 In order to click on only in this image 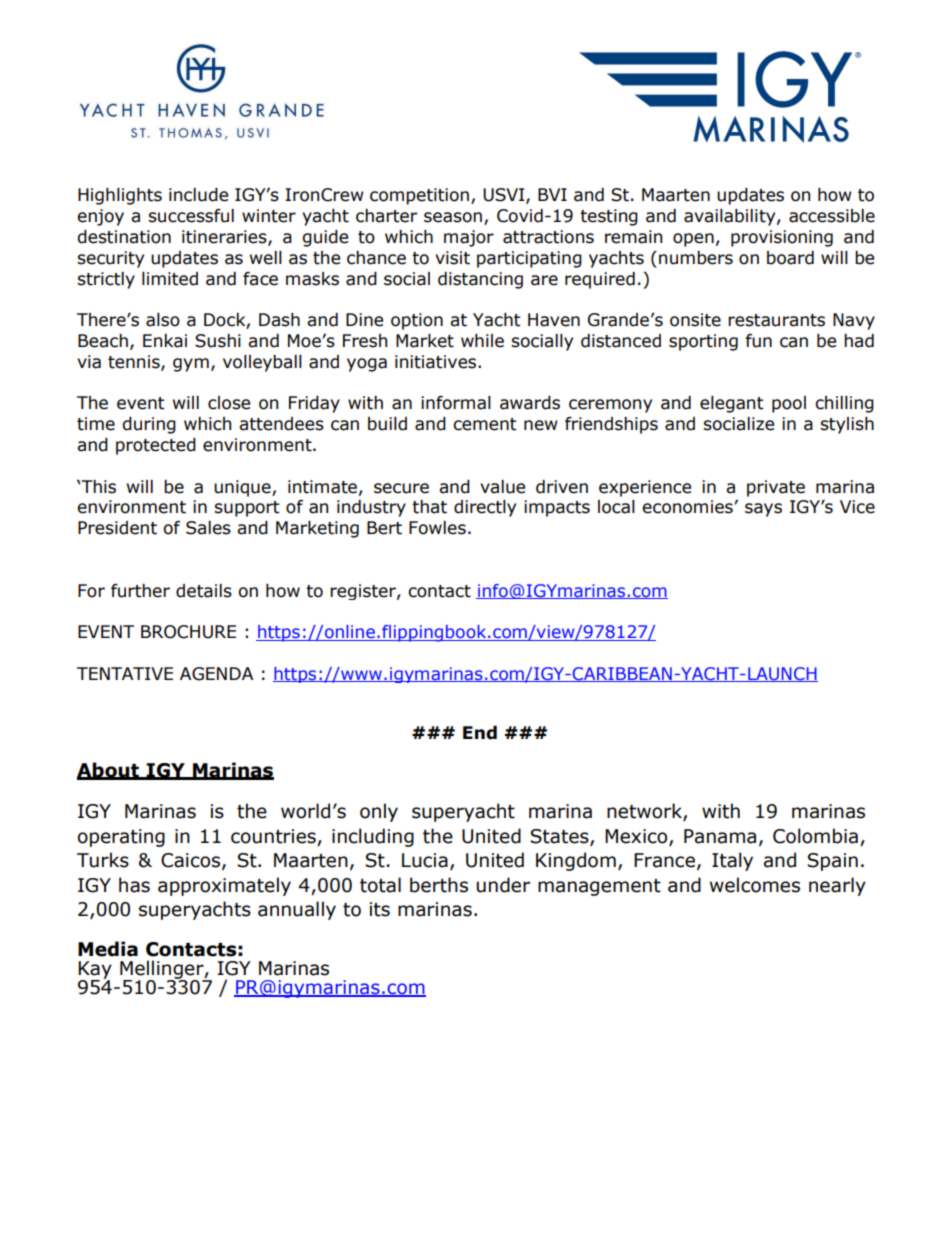, I will do `click(379, 812)`.
